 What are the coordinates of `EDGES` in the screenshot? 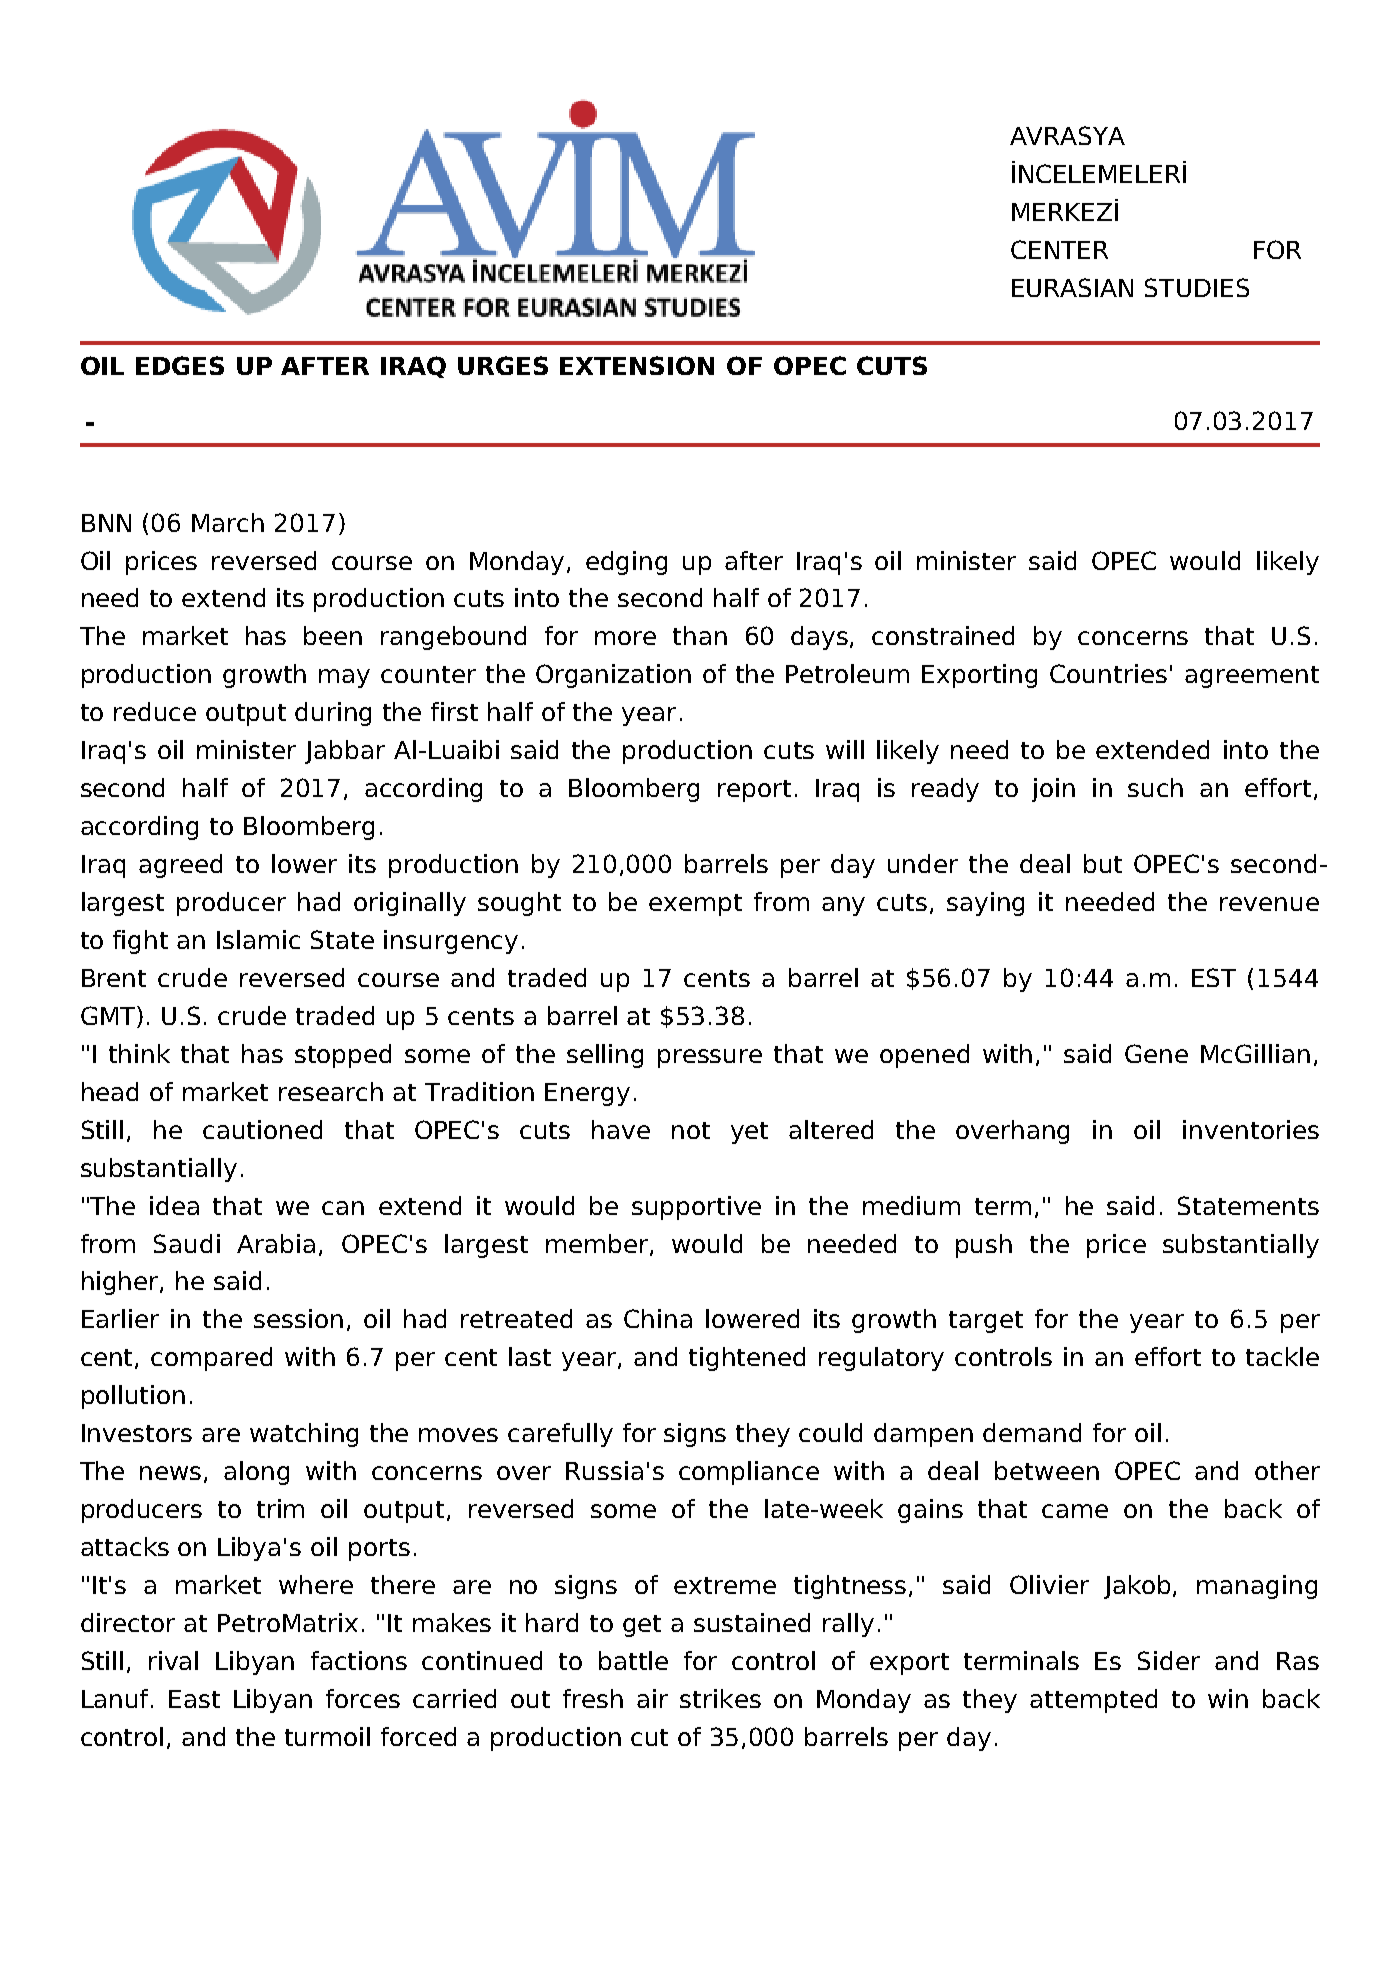 It's located at (180, 365).
